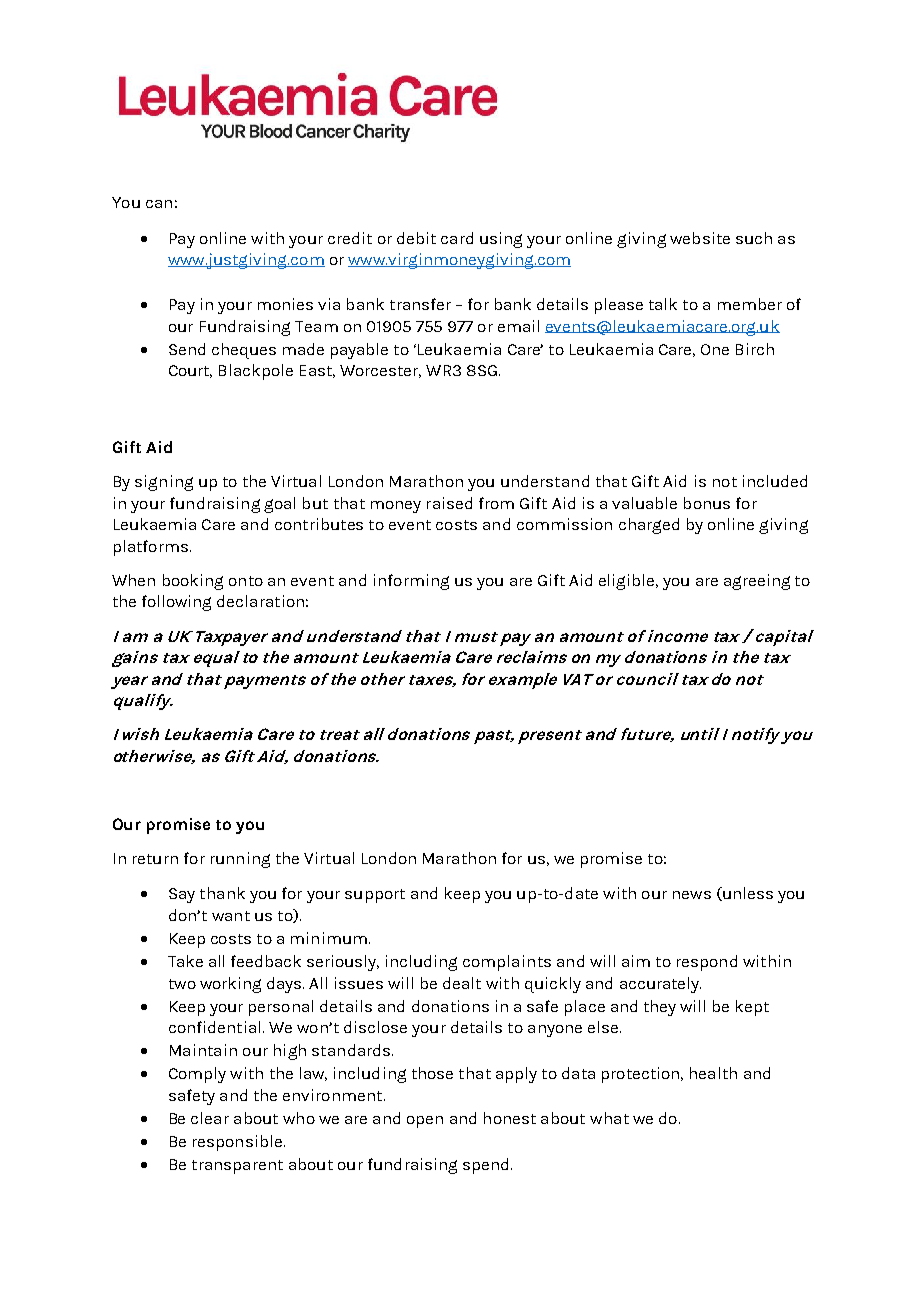 This screenshot has width=924, height=1308. I want to click on support, so click(375, 896).
